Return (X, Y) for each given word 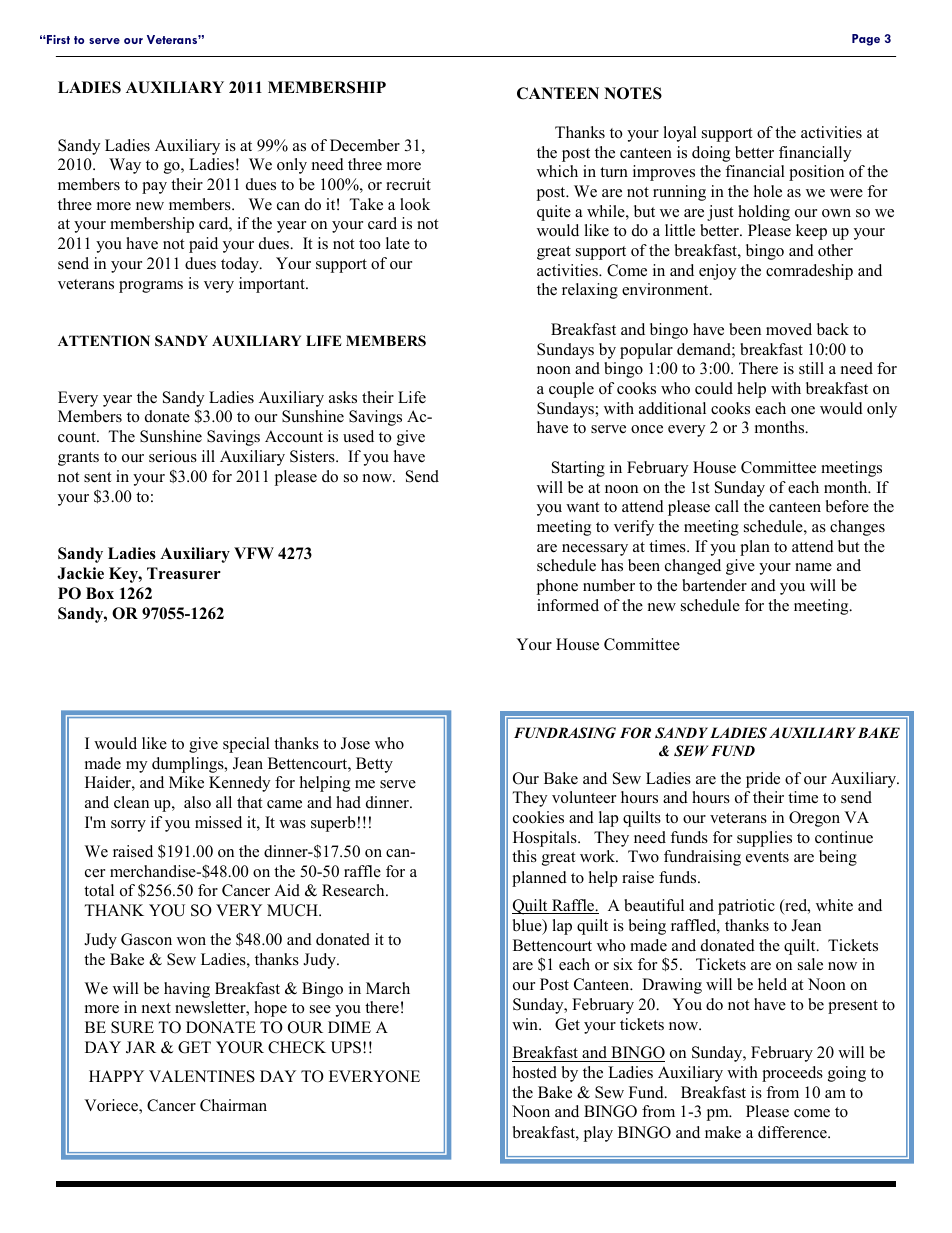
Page (866, 40)
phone (557, 587)
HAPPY (116, 1076)
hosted (535, 1072)
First (57, 39)
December (365, 145)
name (813, 567)
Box (100, 593)
